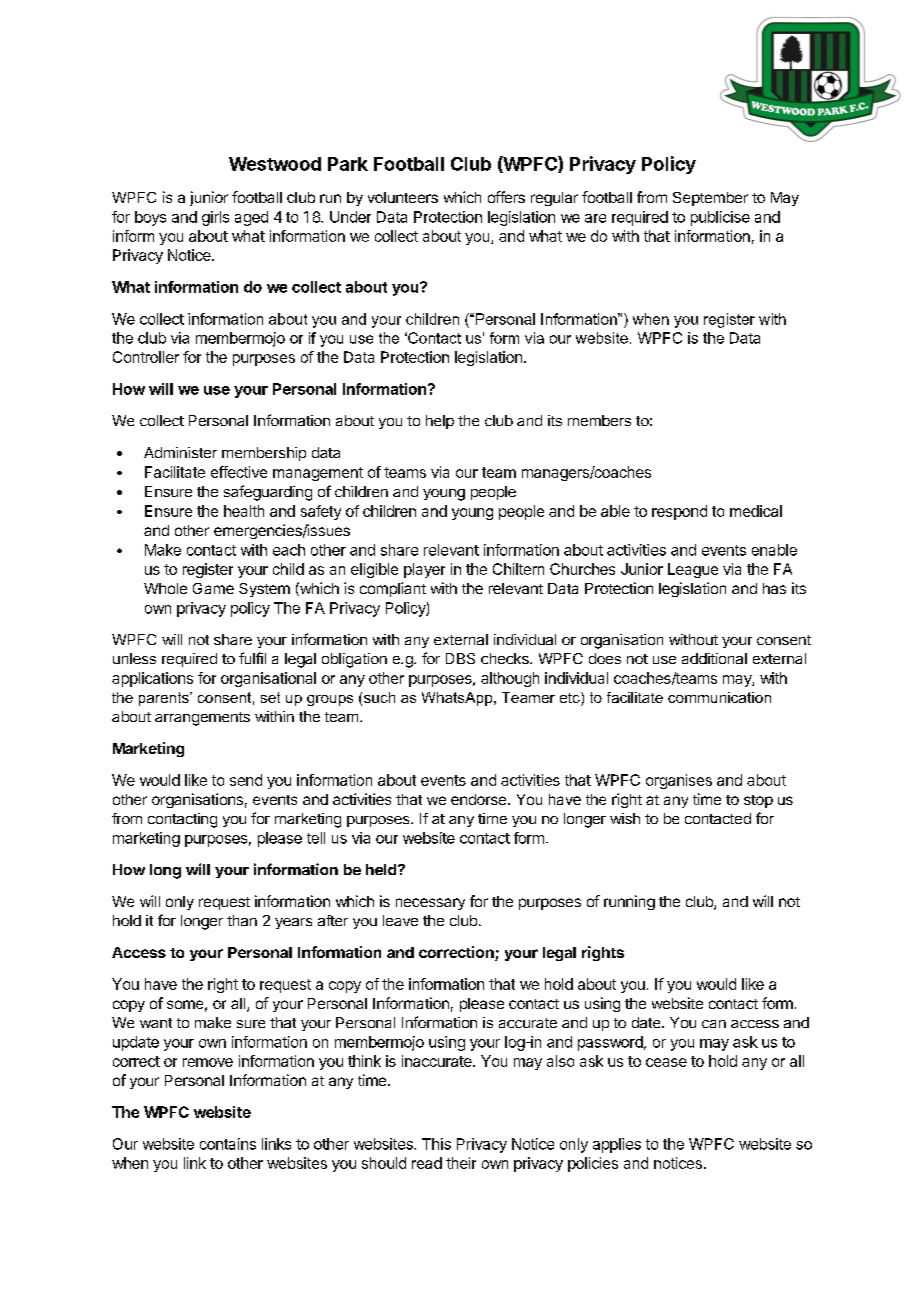 This screenshot has width=924, height=1308. I want to click on than, so click(242, 920).
